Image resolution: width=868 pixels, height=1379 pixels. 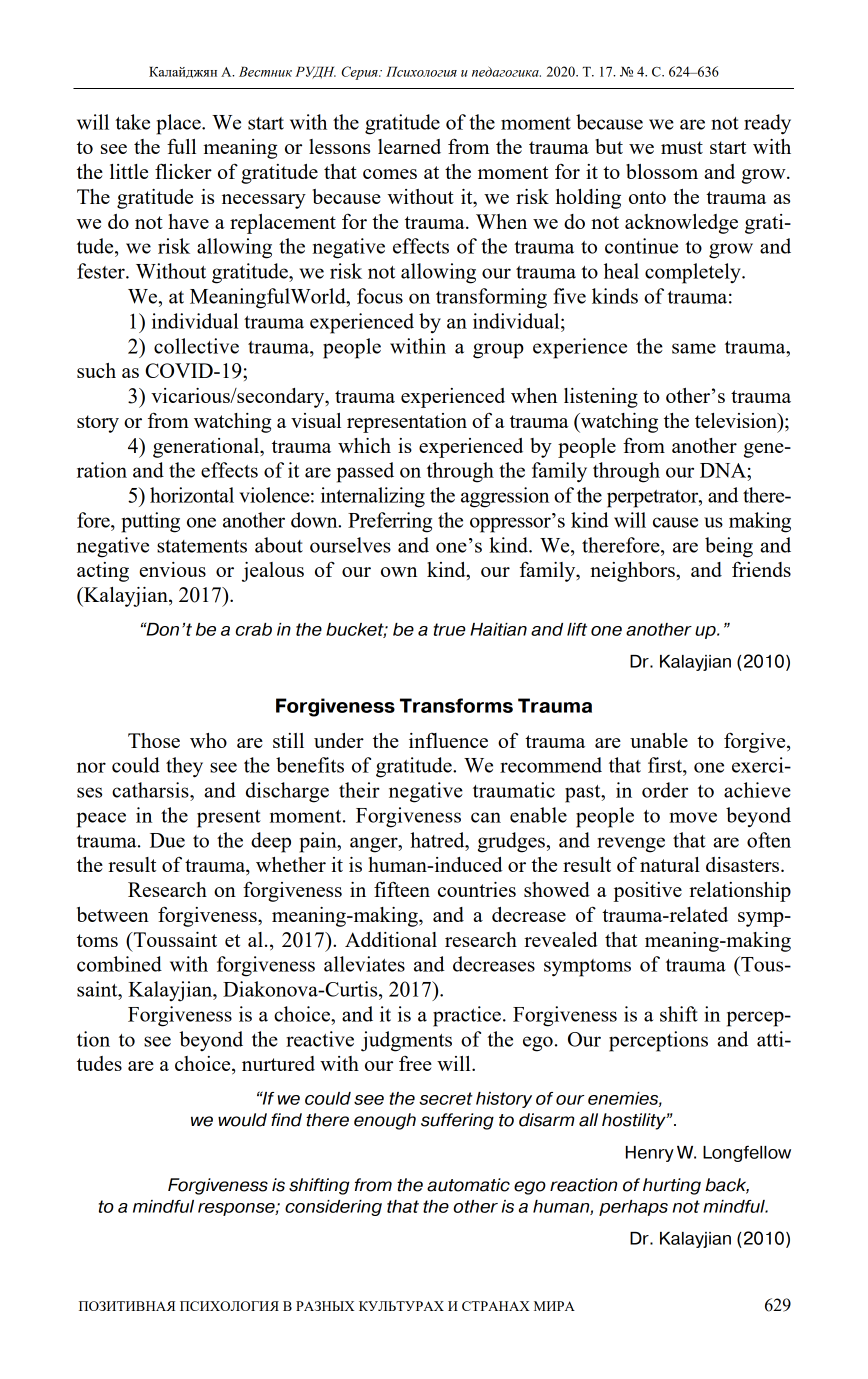 I want to click on move, so click(x=693, y=817).
